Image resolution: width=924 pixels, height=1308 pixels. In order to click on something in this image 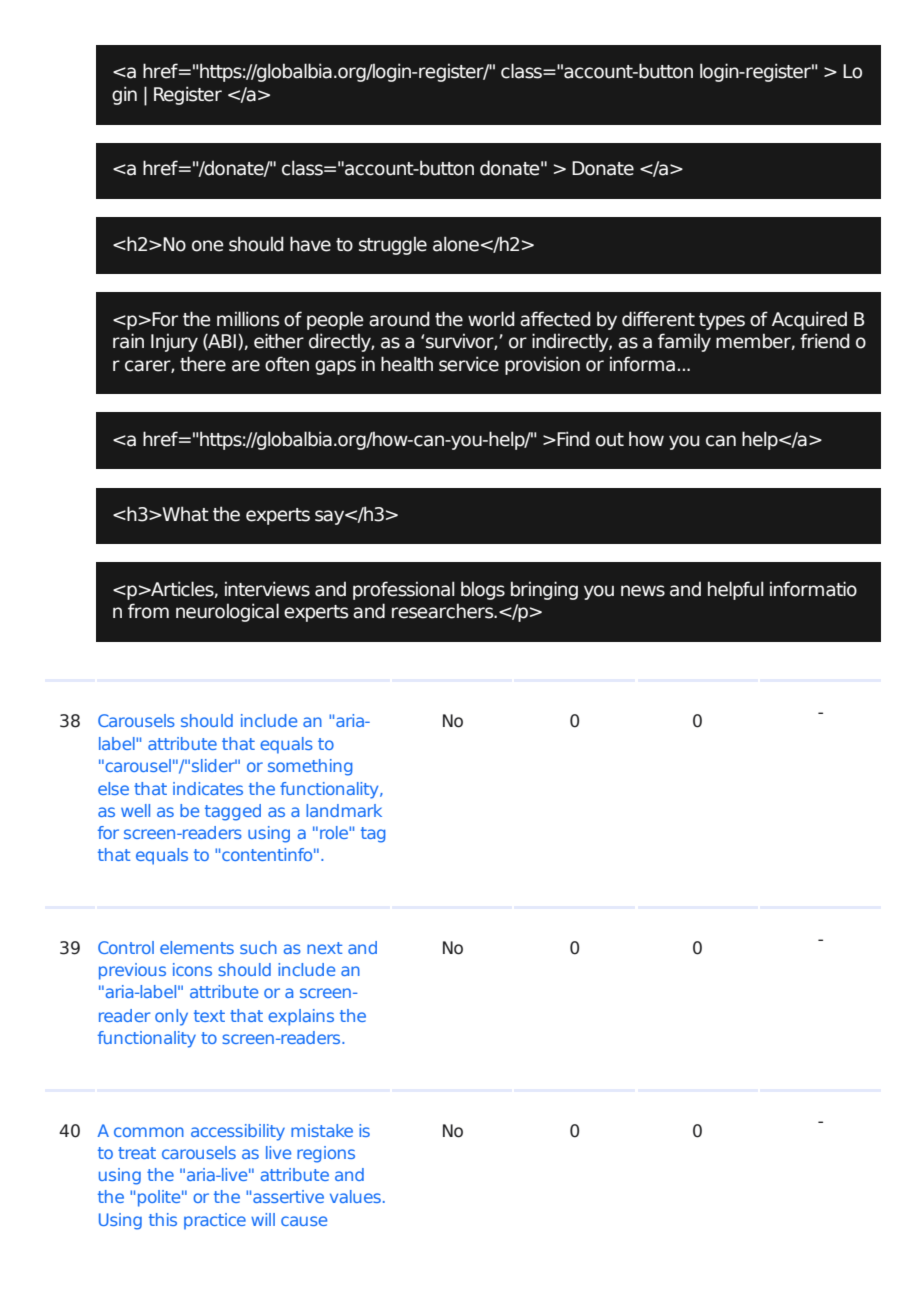, I will do `click(310, 767)`.
